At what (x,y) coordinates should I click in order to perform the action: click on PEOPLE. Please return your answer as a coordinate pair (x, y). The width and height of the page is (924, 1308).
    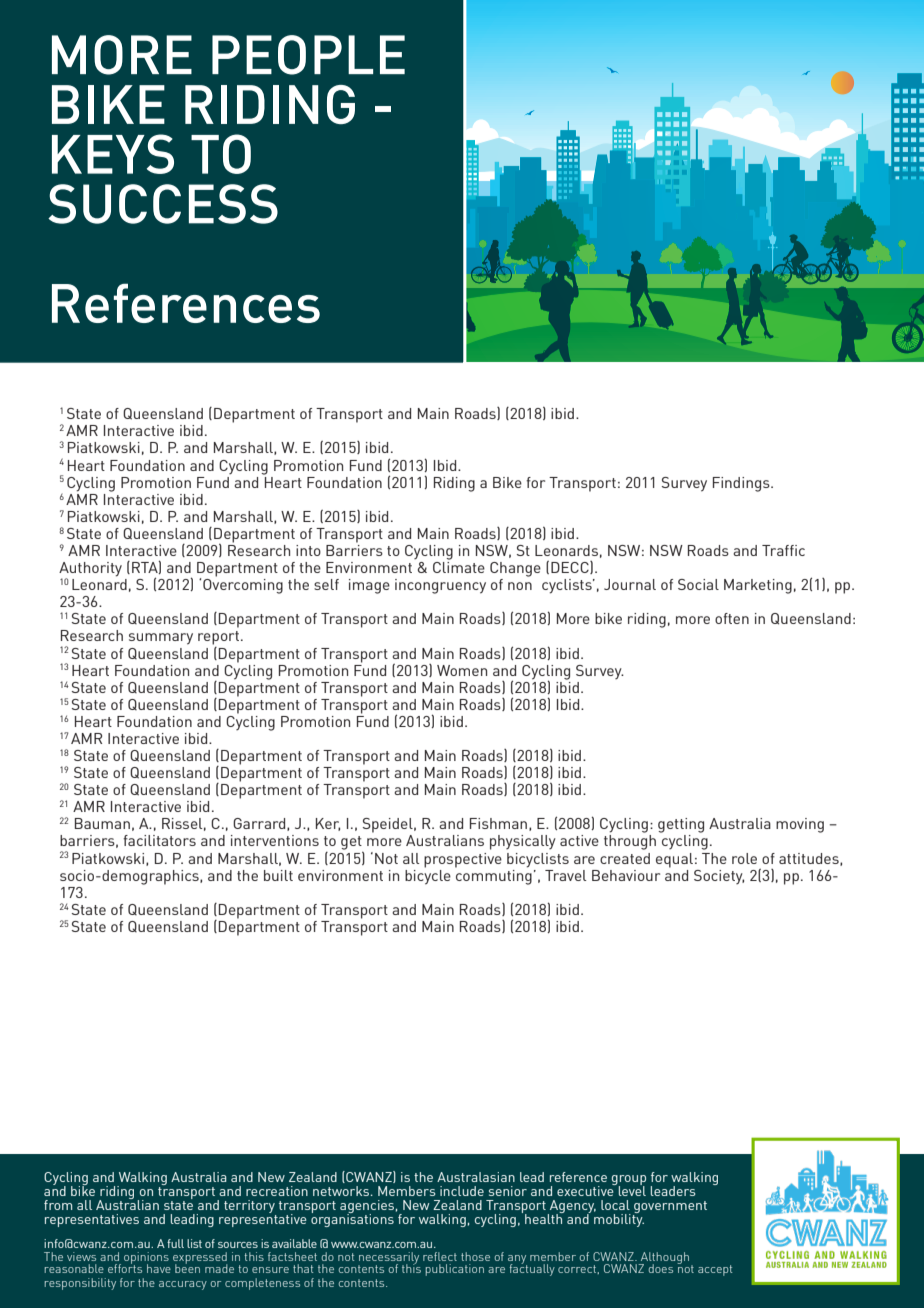
    Looking at the image, I should click on (308, 55).
